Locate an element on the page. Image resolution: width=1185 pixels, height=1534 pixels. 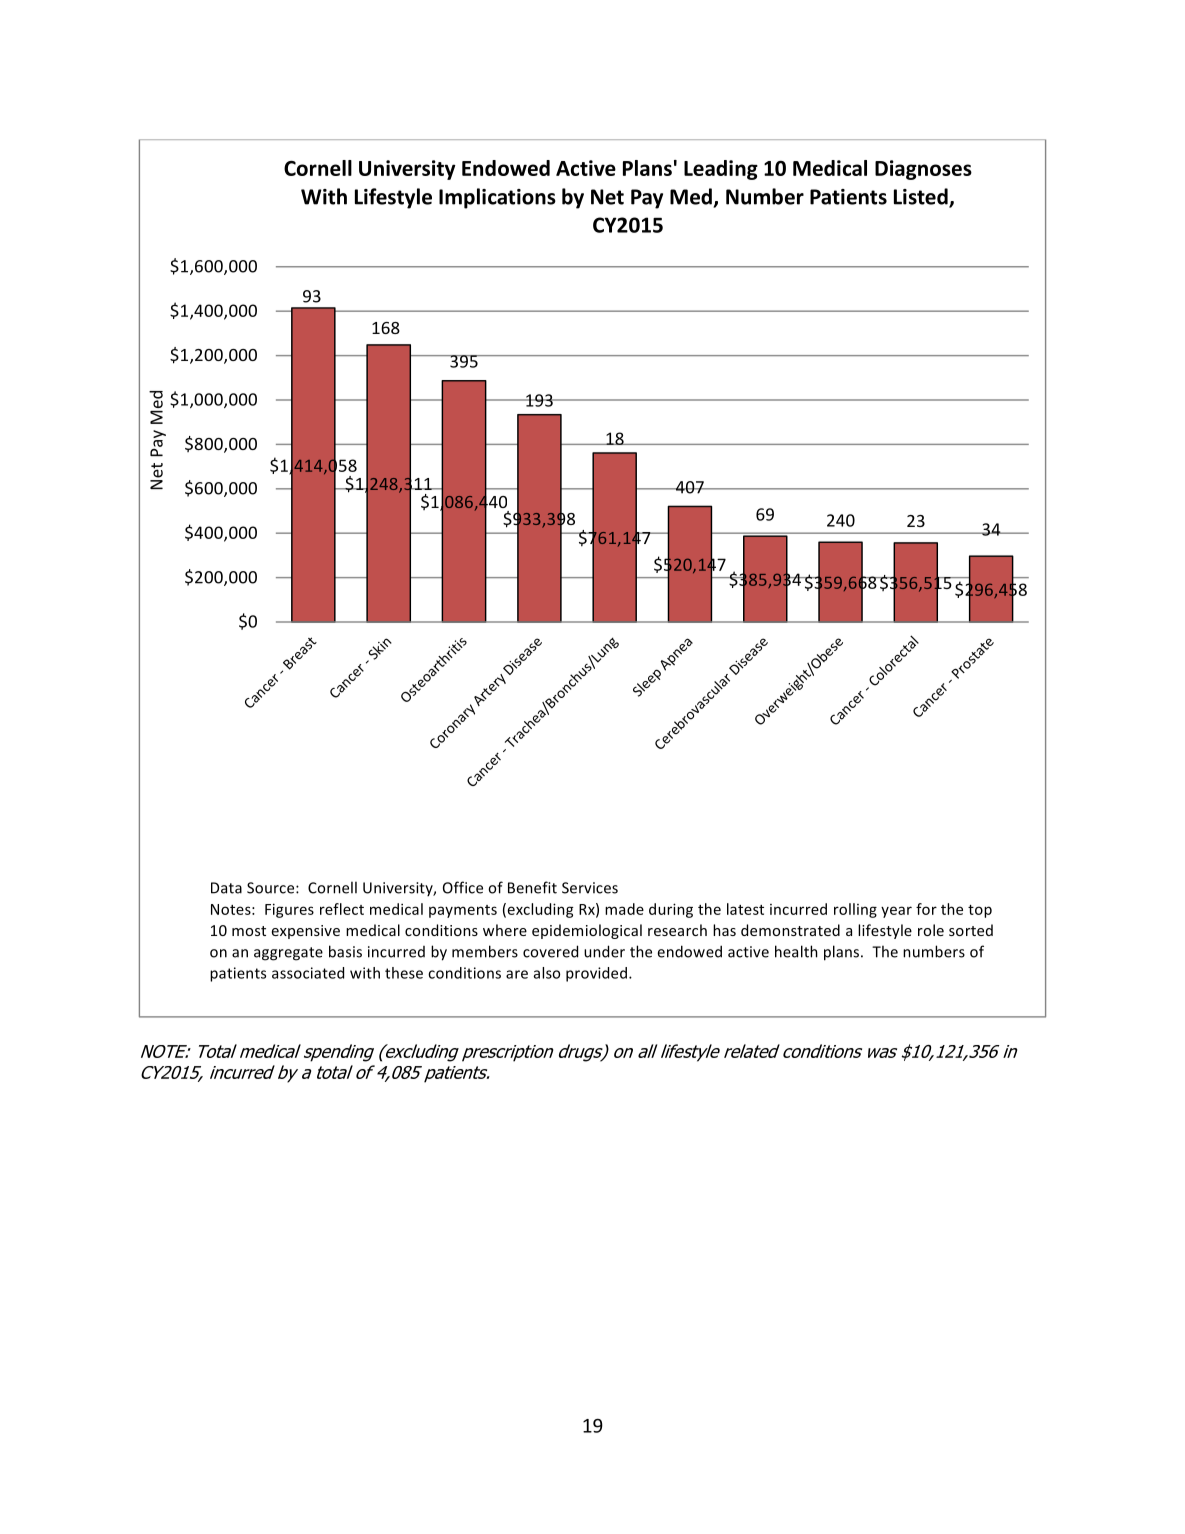
rolling is located at coordinates (855, 910).
